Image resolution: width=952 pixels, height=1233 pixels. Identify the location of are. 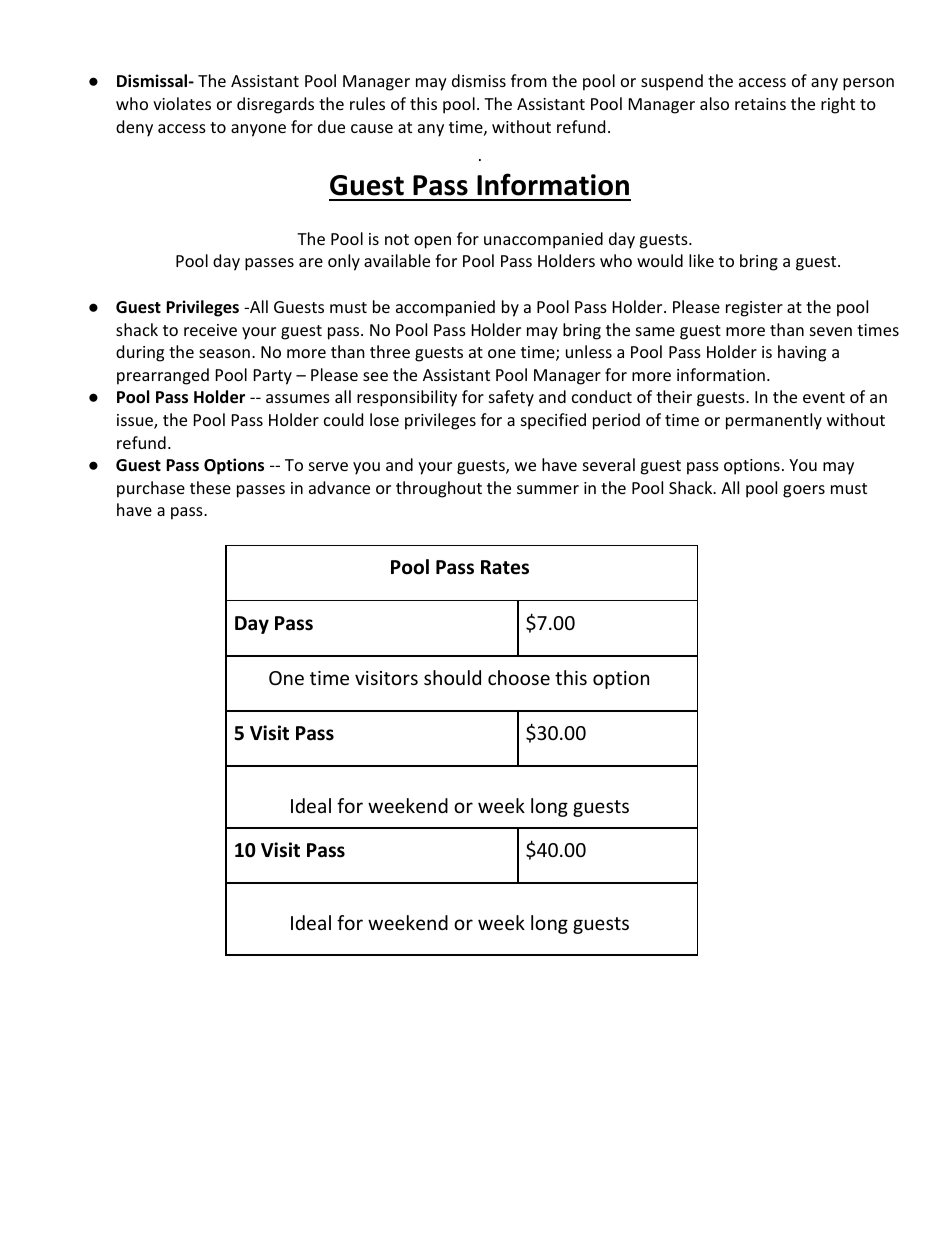
(311, 262).
